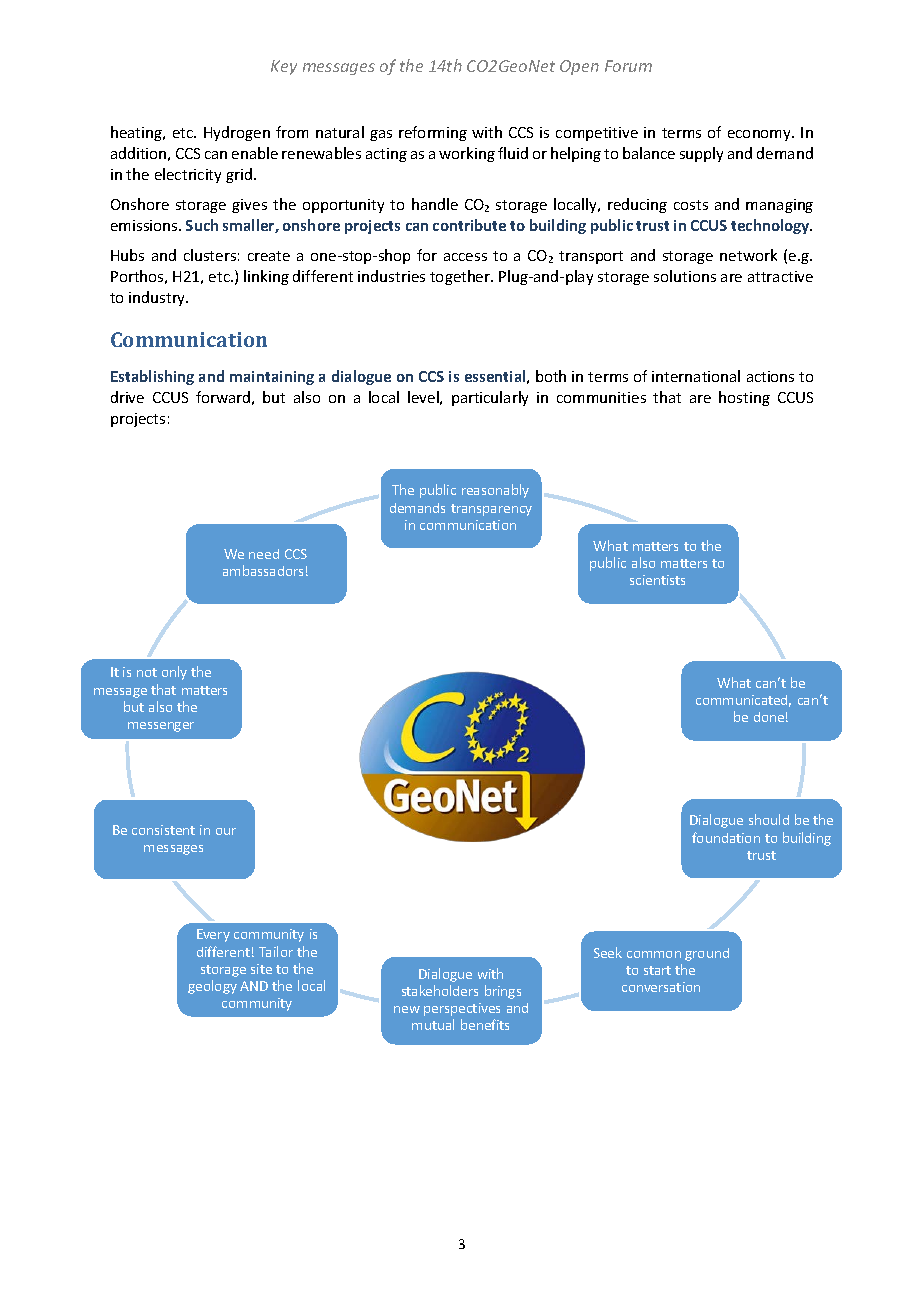 The width and height of the screenshot is (924, 1309). What do you see at coordinates (433, 133) in the screenshot?
I see `reforming` at bounding box center [433, 133].
